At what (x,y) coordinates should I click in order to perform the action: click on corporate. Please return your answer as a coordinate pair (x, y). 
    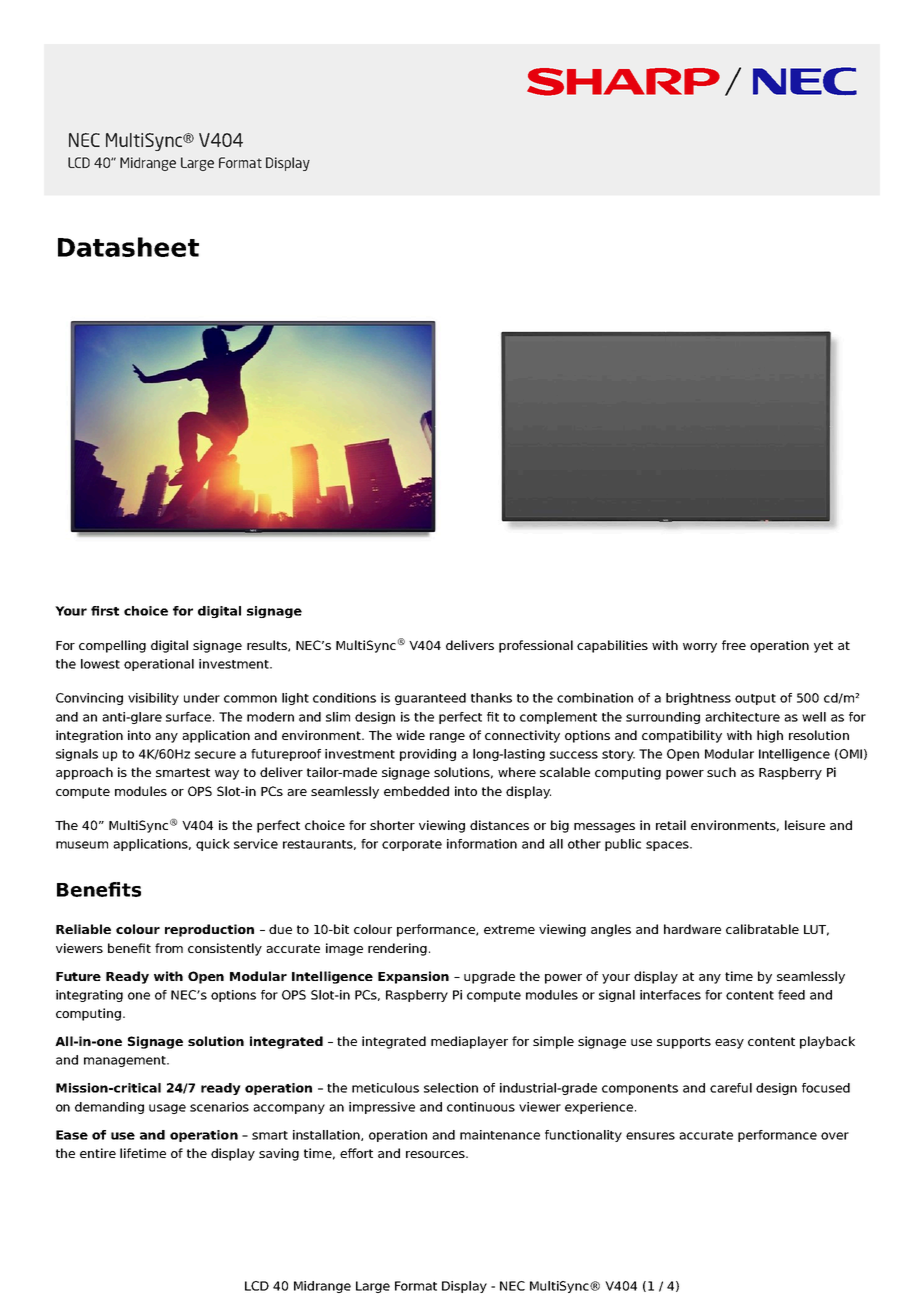
    Looking at the image, I should click on (412, 845).
